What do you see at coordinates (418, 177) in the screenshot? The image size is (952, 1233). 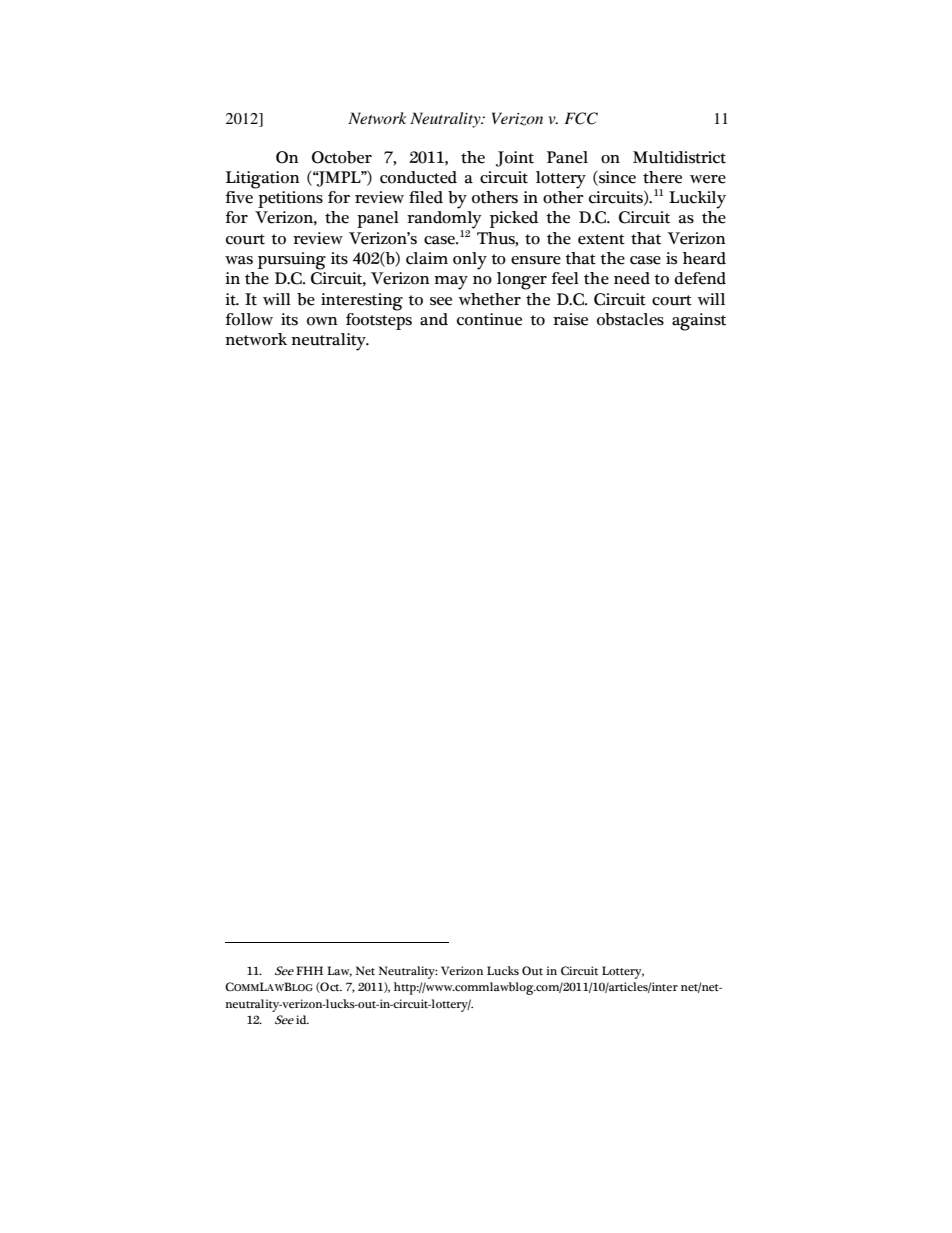 I see `conducted` at bounding box center [418, 177].
